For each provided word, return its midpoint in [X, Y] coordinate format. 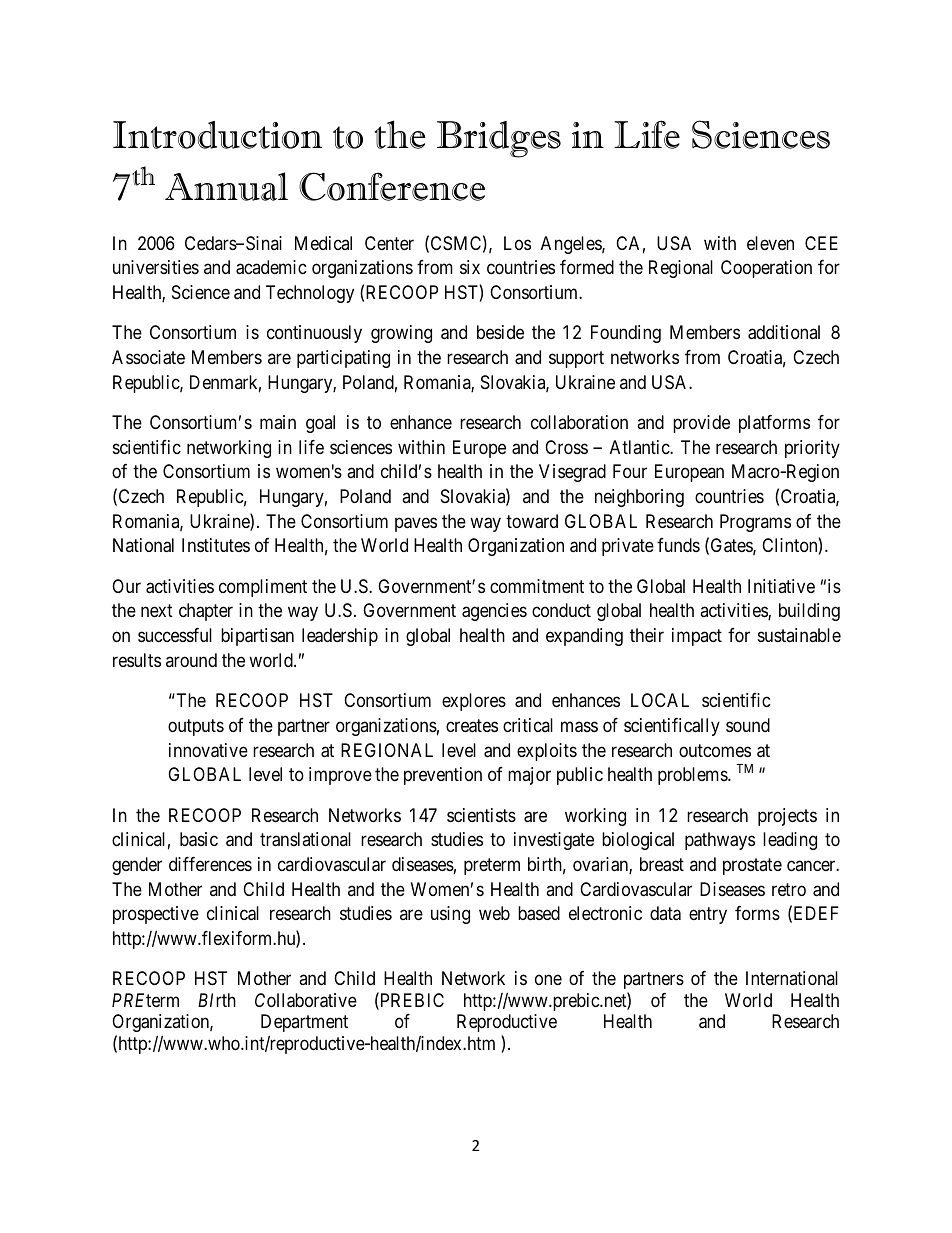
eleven [770, 243]
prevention [443, 776]
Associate [148, 357]
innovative [208, 750]
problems [693, 776]
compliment [263, 588]
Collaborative [306, 1000]
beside [500, 332]
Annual [226, 186]
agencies [494, 612]
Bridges [499, 139]
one [548, 980]
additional [784, 332]
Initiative [781, 586]
